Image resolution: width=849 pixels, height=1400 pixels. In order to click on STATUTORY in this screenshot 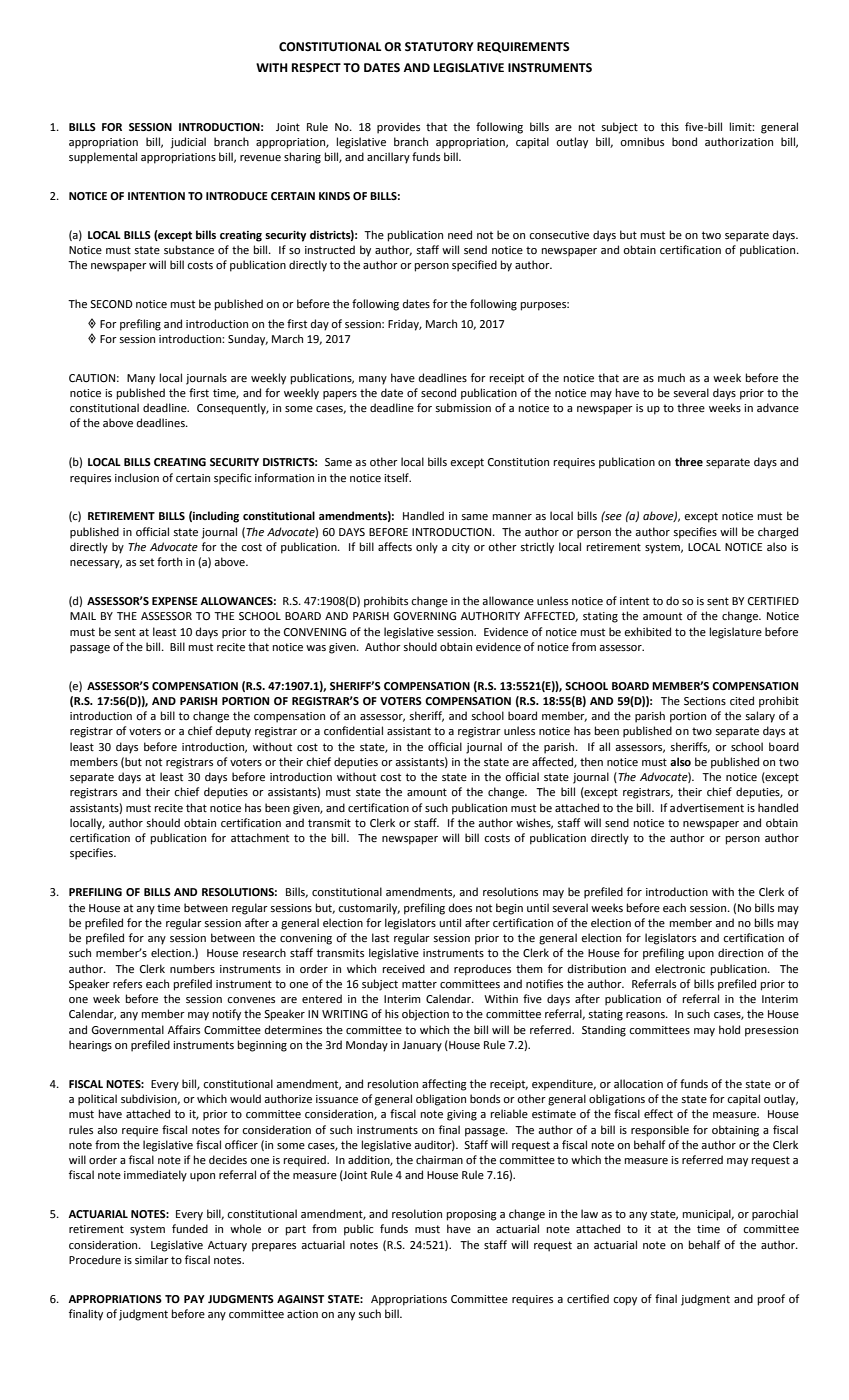, I will do `click(439, 47)`.
